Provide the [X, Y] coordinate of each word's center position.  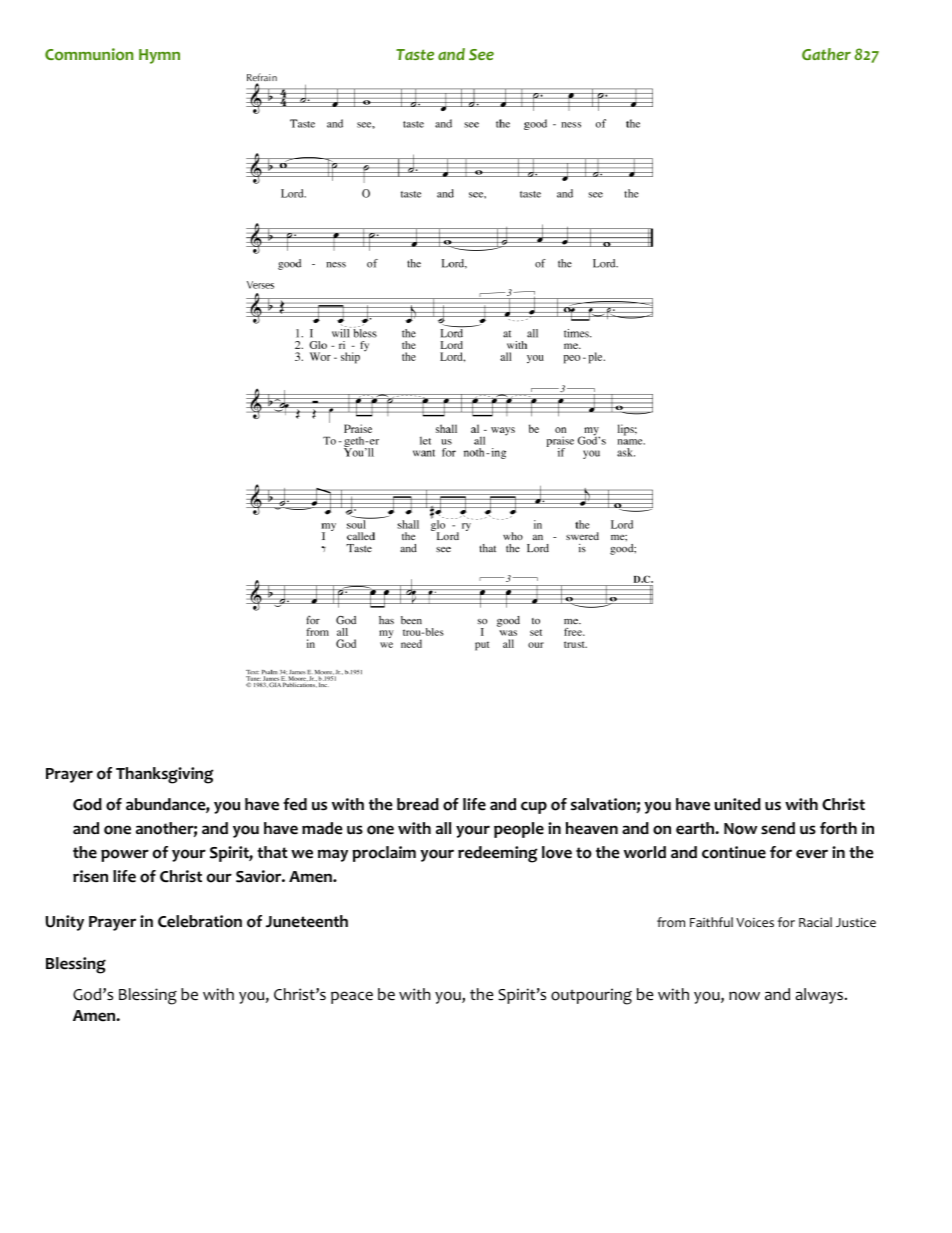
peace [352, 997]
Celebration [200, 921]
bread [418, 804]
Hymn [159, 56]
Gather [826, 54]
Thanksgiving [165, 775]
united [737, 804]
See [481, 55]
